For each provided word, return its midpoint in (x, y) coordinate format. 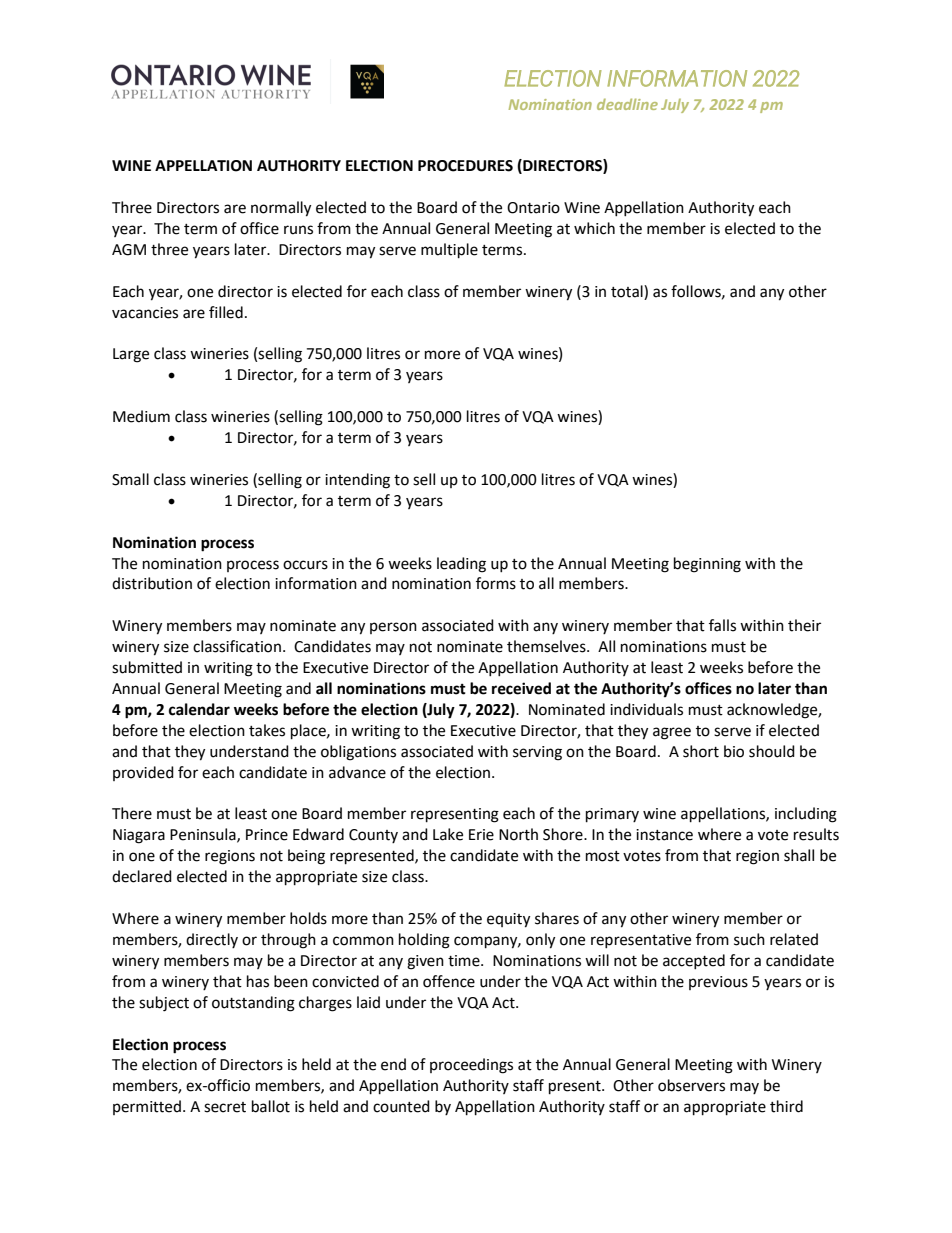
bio (734, 751)
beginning (707, 565)
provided (143, 773)
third (786, 1106)
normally (281, 209)
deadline (627, 104)
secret (225, 1107)
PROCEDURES (465, 166)
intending (357, 481)
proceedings (471, 1066)
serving (537, 753)
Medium (141, 416)
